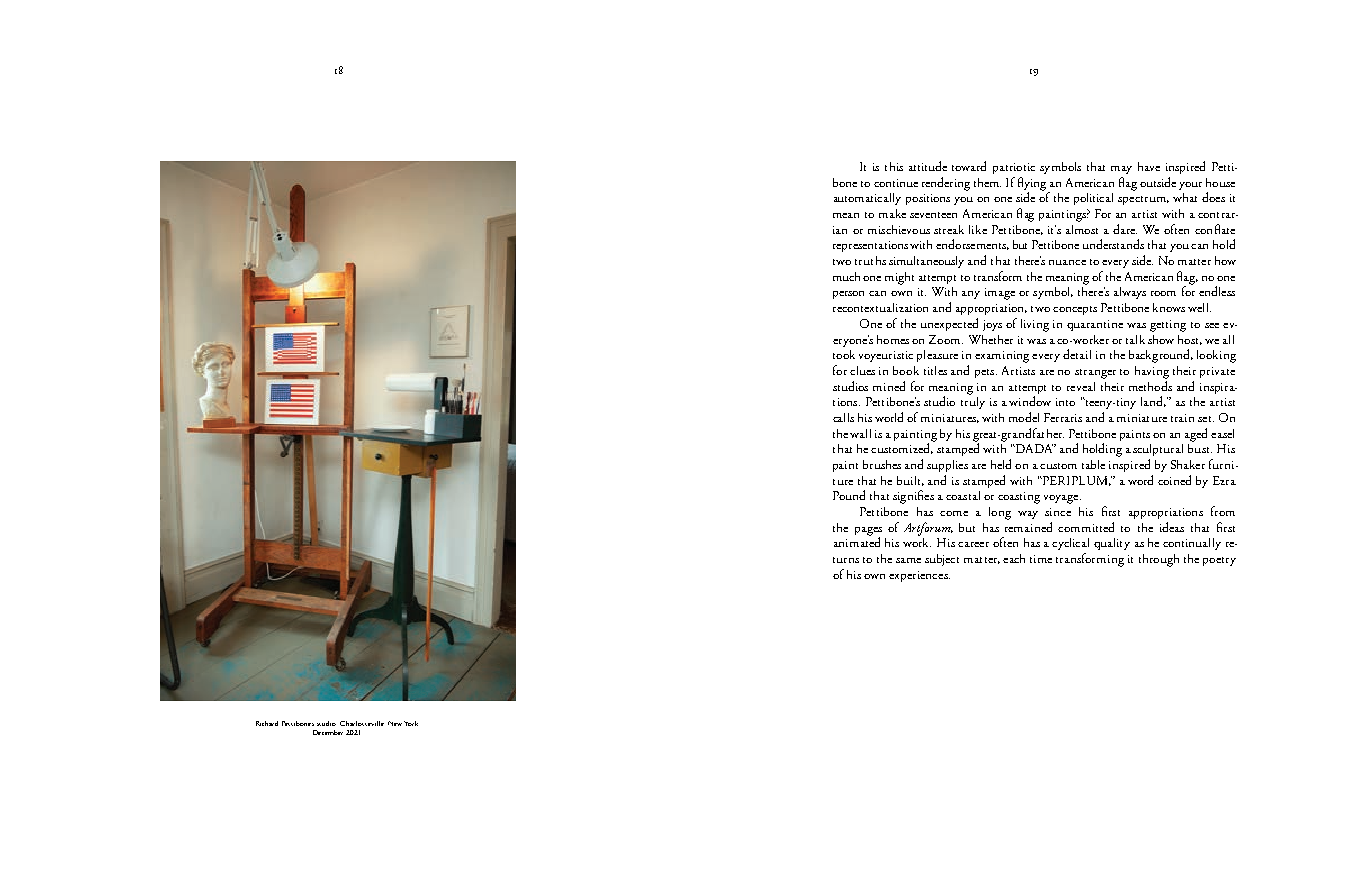 The width and height of the page is (1372, 887). I want to click on continue, so click(896, 183).
